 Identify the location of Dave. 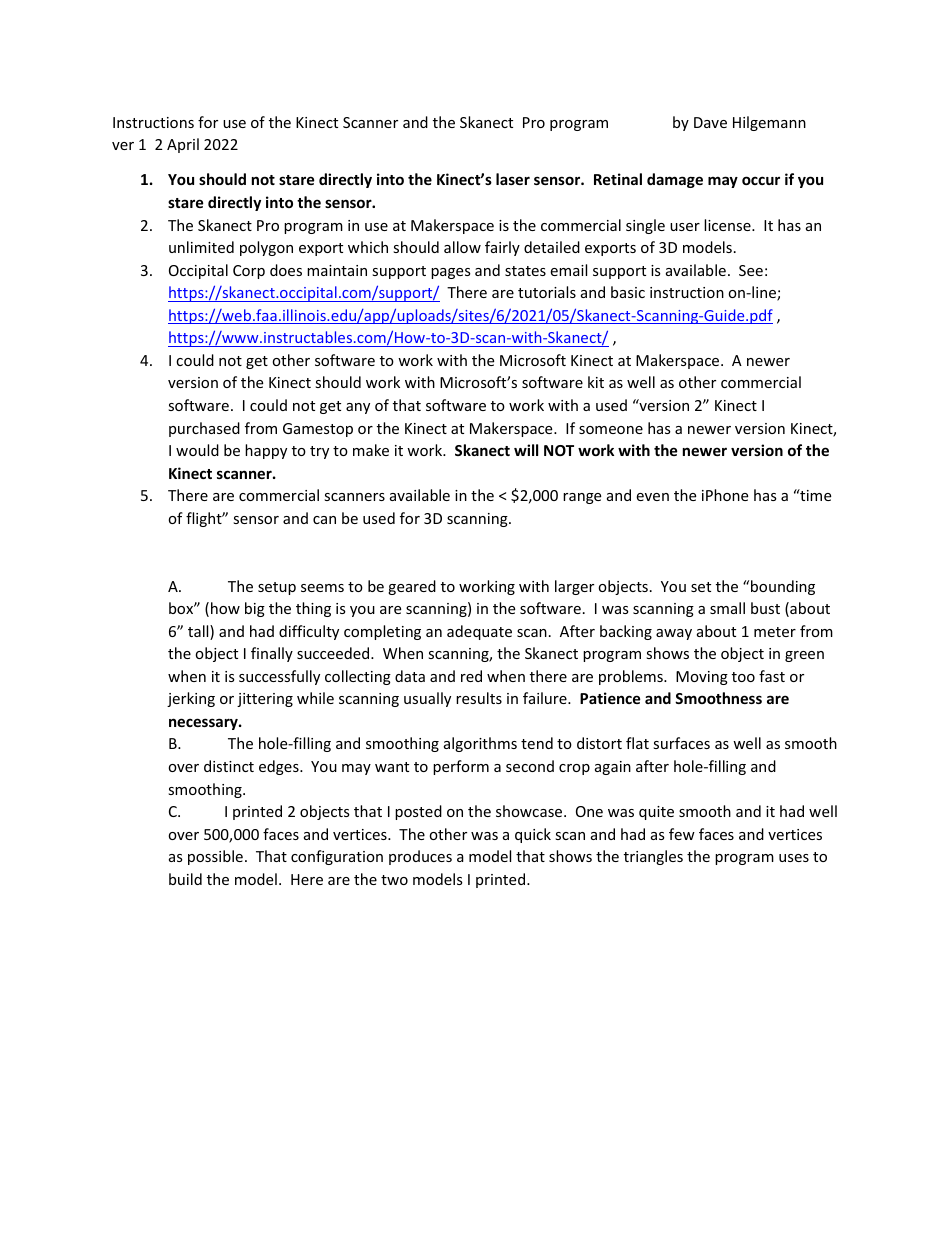
(710, 122).
